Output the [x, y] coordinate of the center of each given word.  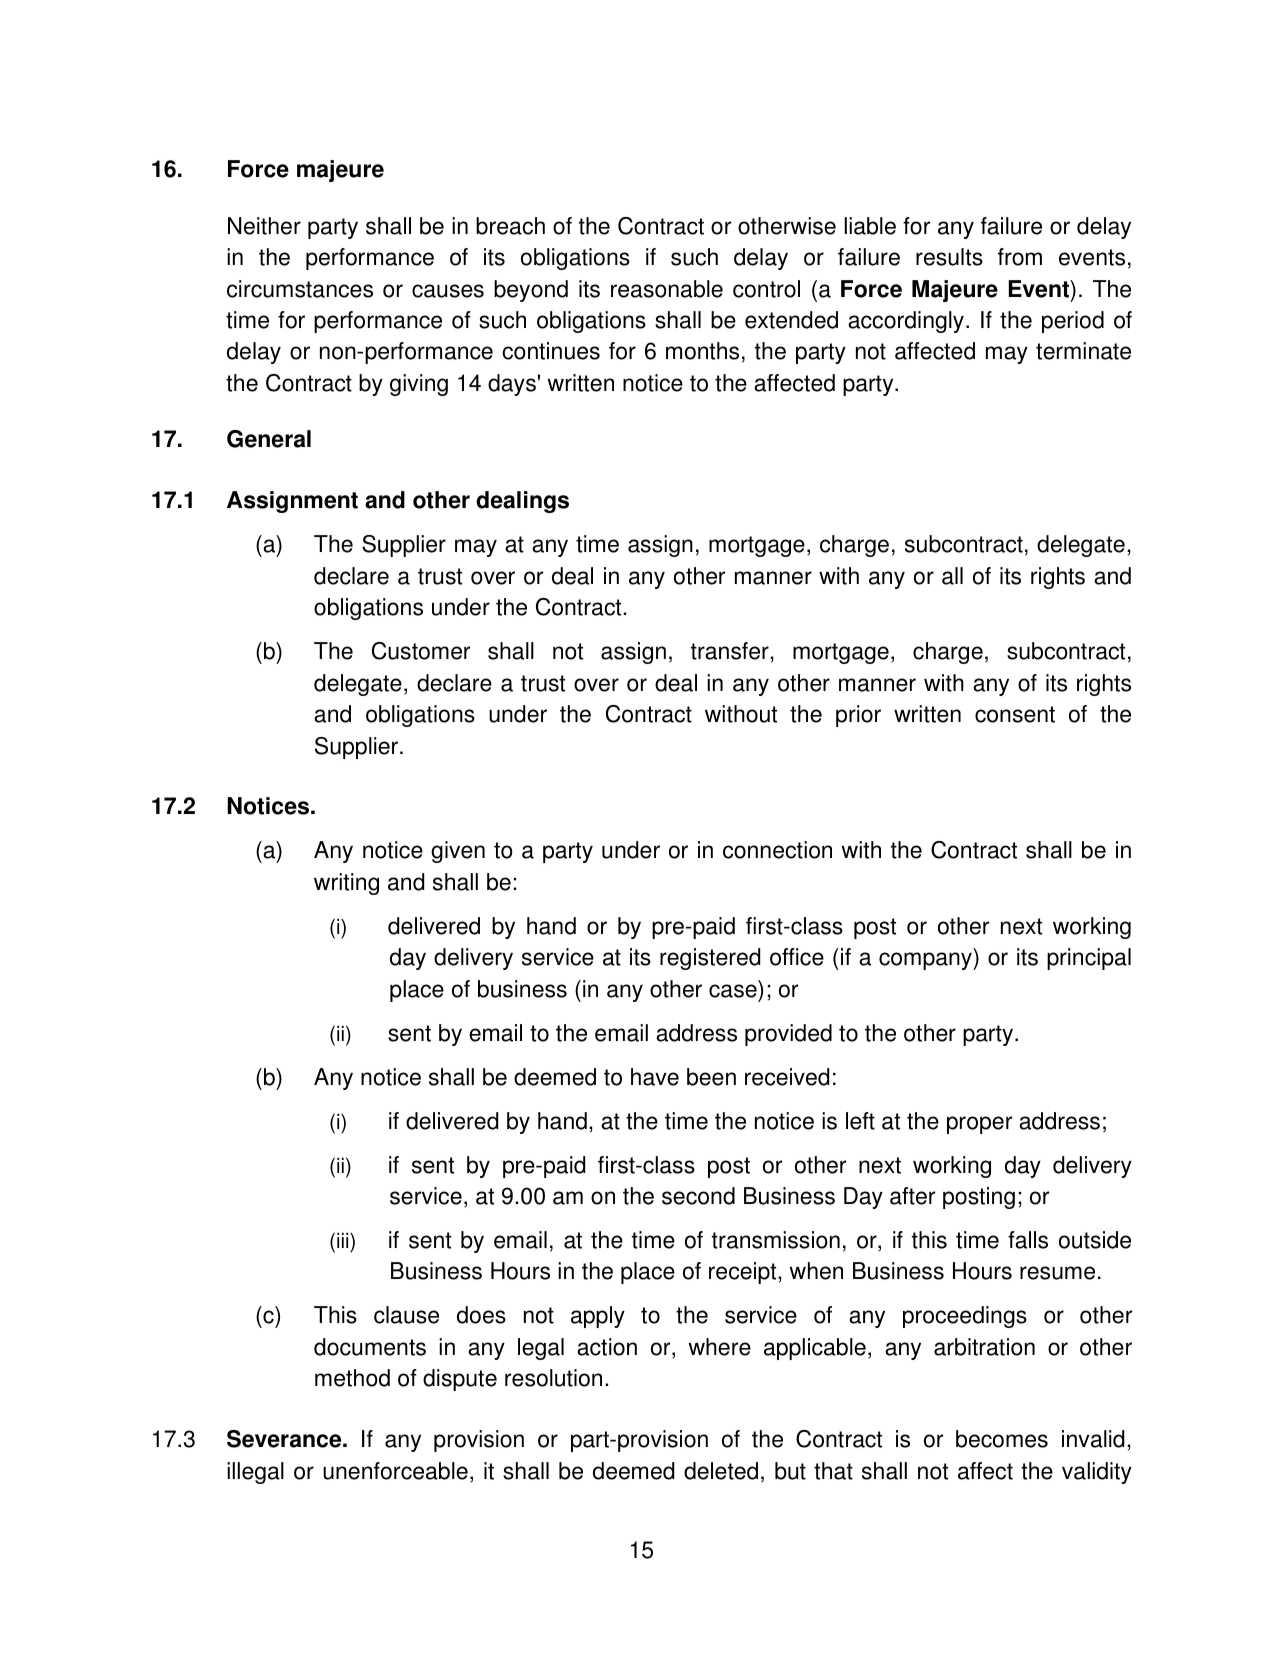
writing [346, 884]
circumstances [300, 289]
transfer [731, 651]
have [655, 1077]
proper [979, 1125]
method [352, 1378]
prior [858, 716]
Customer [421, 651]
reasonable [667, 289]
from [1020, 257]
